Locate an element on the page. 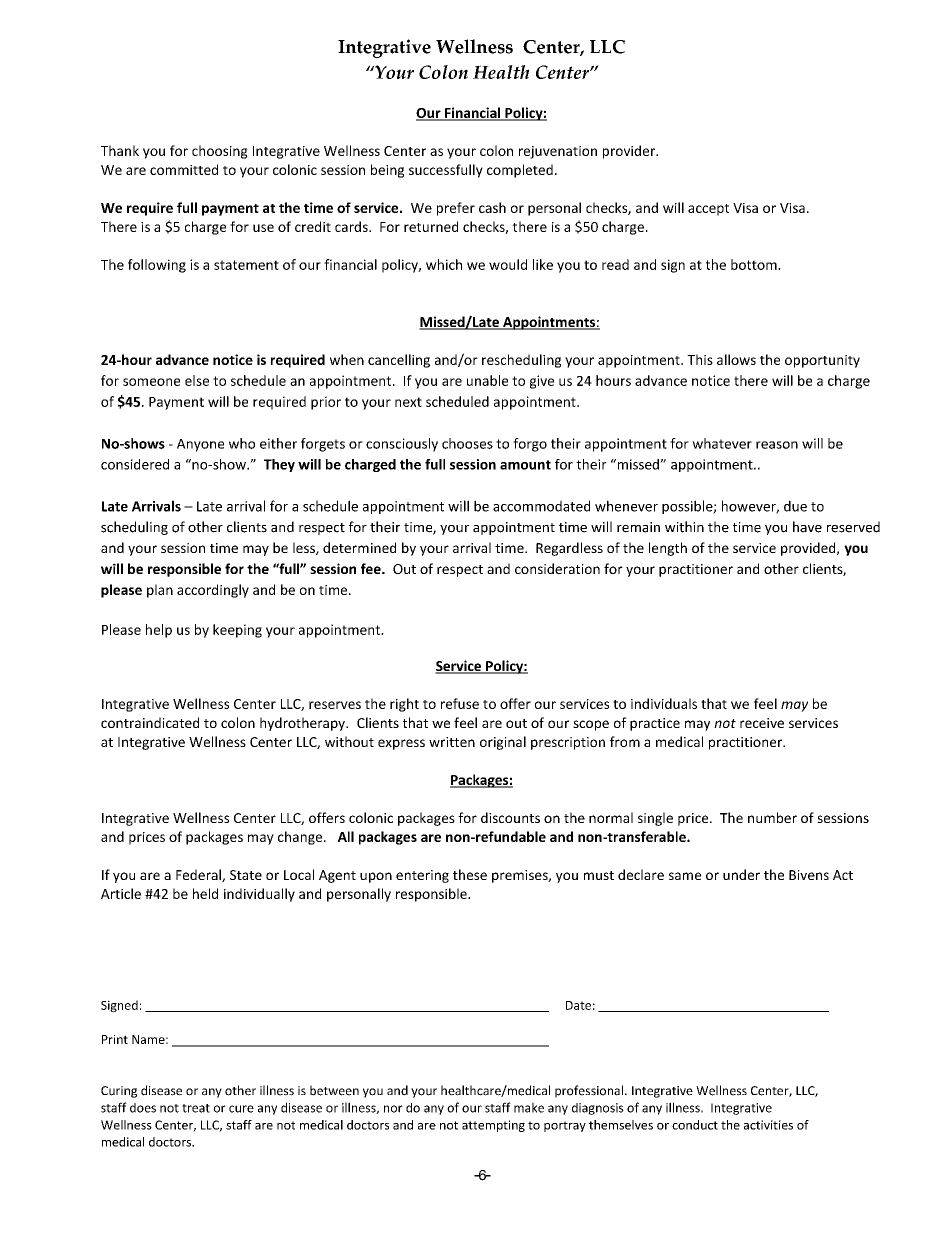  accept is located at coordinates (708, 210).
